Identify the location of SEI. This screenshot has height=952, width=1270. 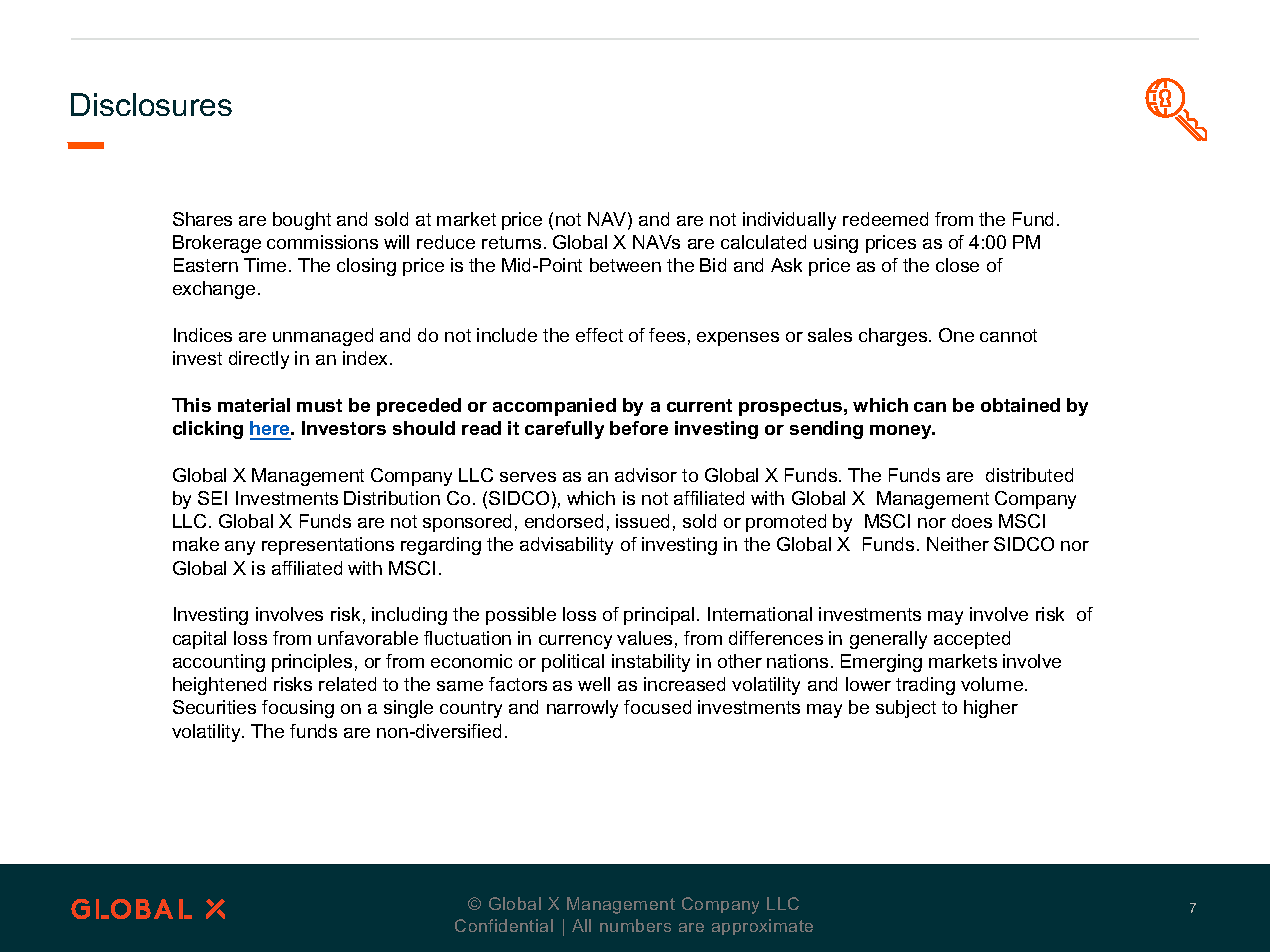
(212, 498).
